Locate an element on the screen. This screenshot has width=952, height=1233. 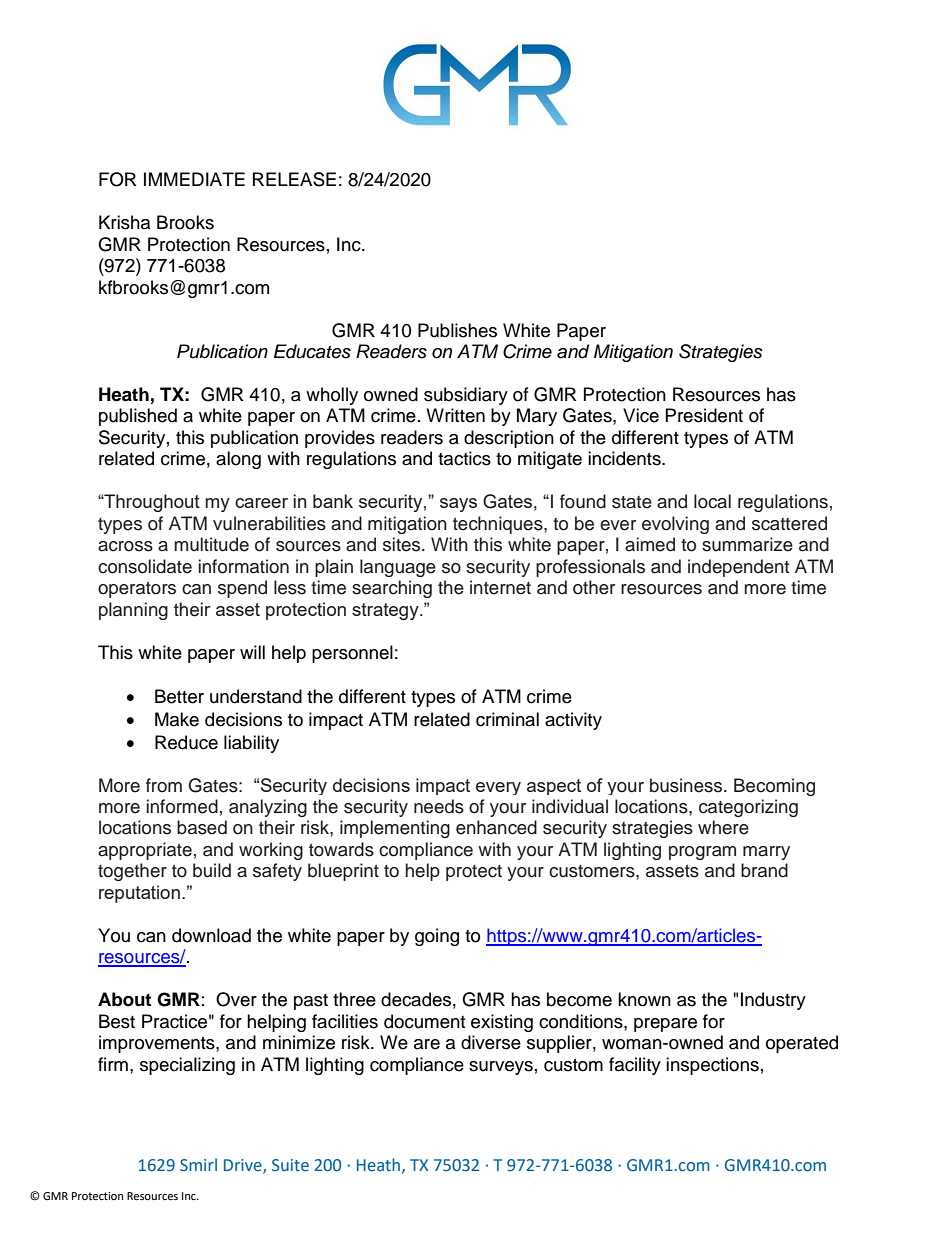
RELEASE is located at coordinates (294, 179).
